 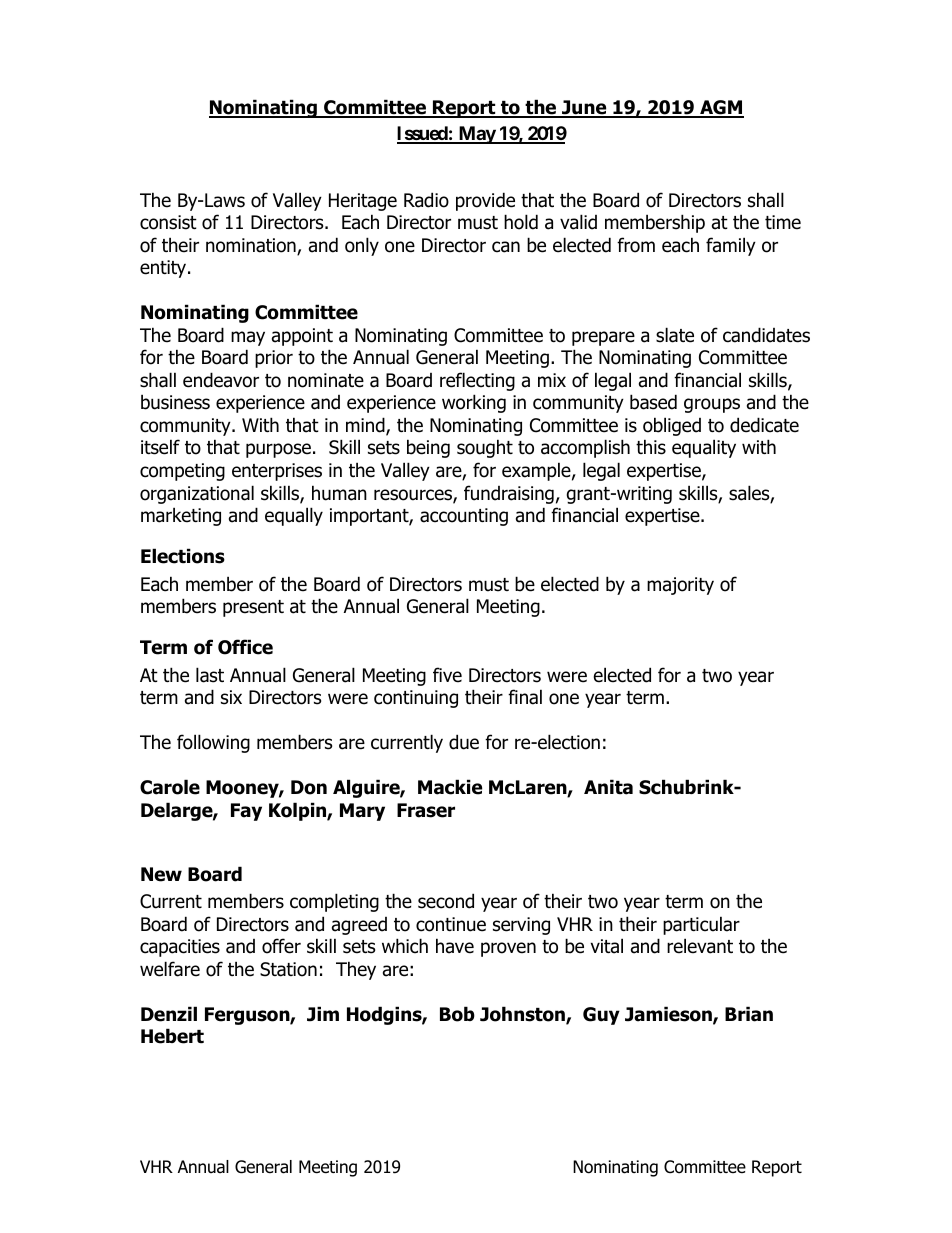 I want to click on due, so click(x=464, y=742).
